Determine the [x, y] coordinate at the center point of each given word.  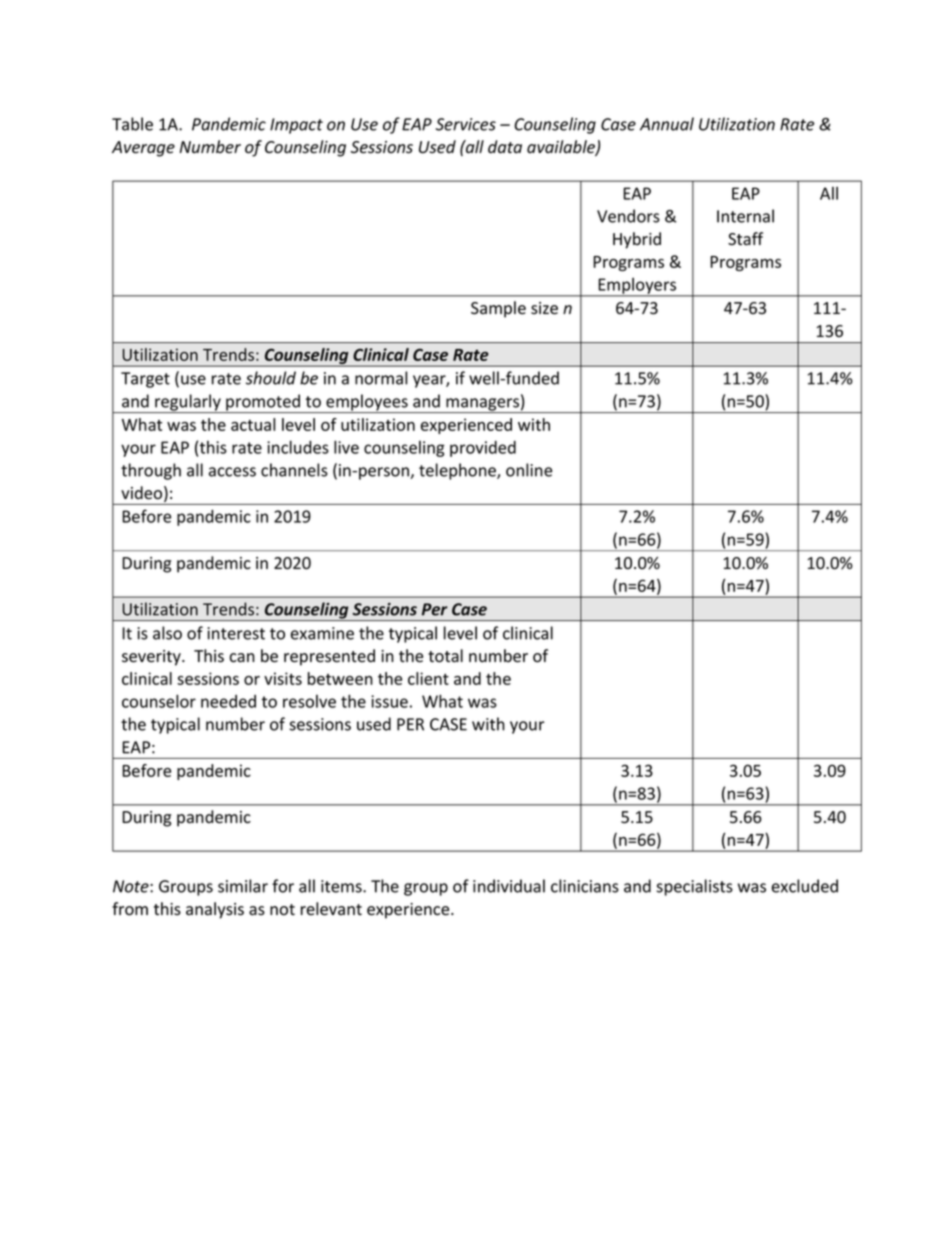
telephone [458, 471]
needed [228, 701]
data [505, 147]
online [529, 470]
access [232, 472]
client [428, 678]
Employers [637, 287]
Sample [498, 309]
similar [243, 886]
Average [143, 149]
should [271, 378]
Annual [667, 124]
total [445, 656]
